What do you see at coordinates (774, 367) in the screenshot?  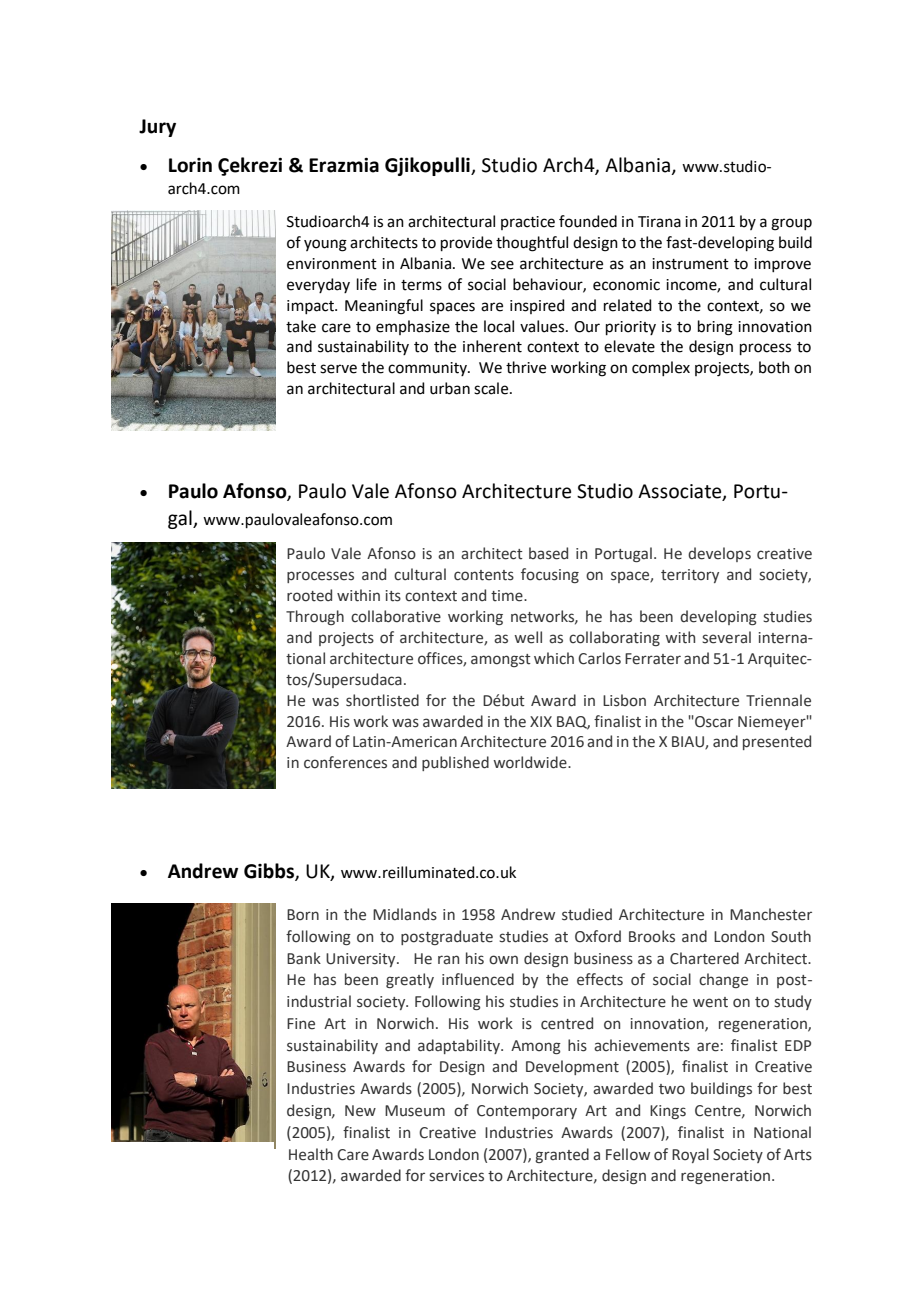 I see `both` at bounding box center [774, 367].
